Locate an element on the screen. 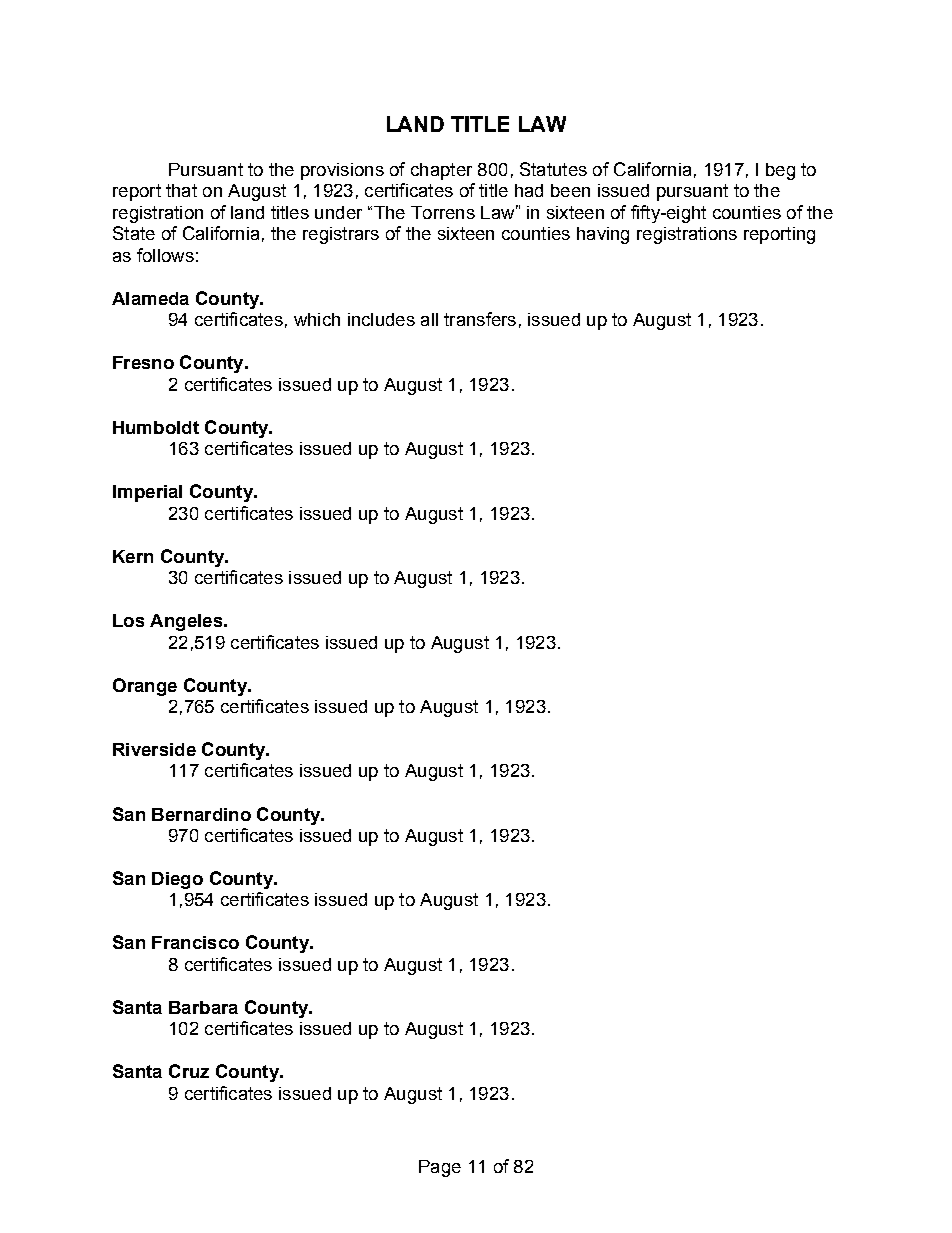 The image size is (952, 1233). Barbara is located at coordinates (203, 1007).
